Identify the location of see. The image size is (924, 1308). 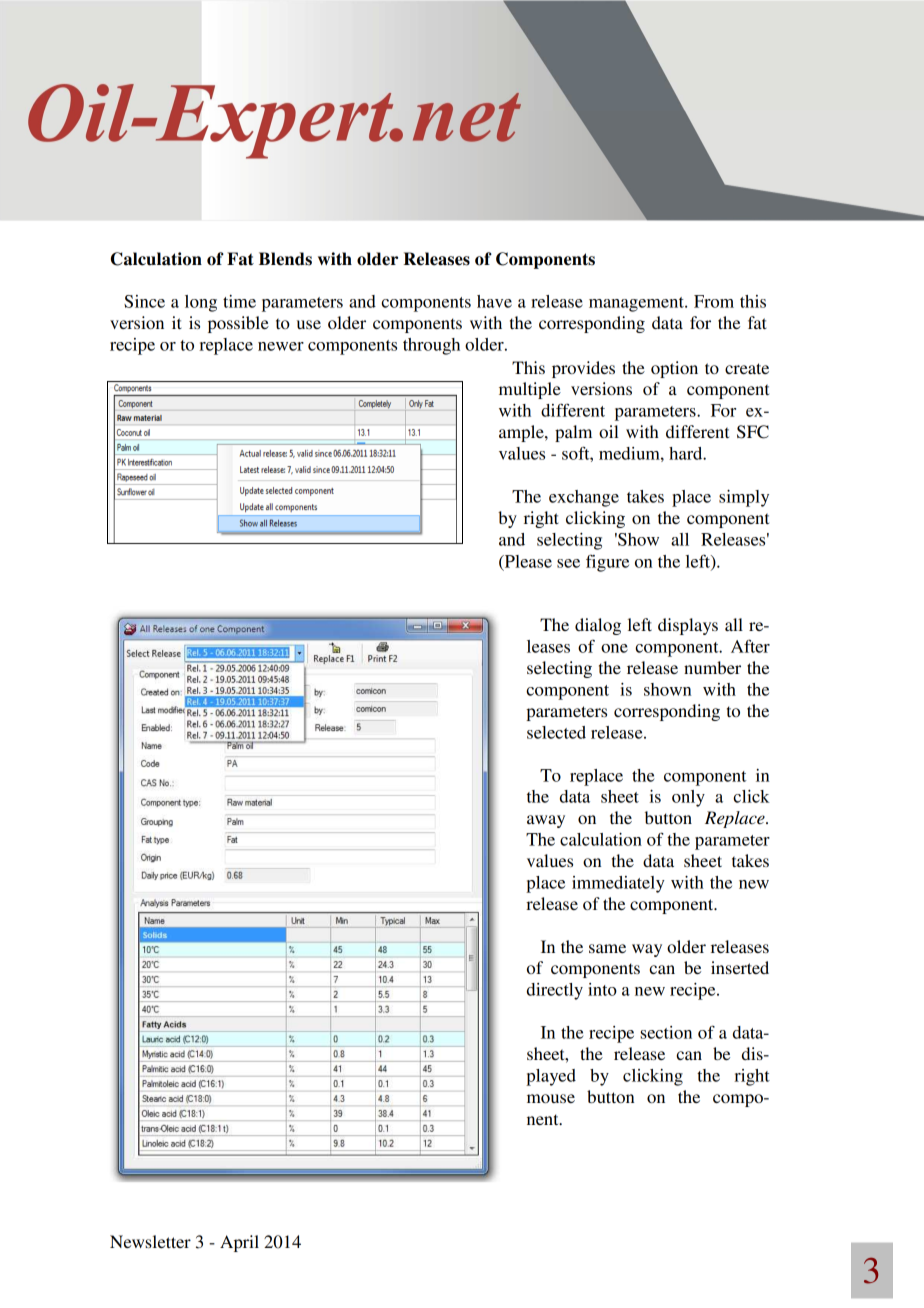
(568, 563).
